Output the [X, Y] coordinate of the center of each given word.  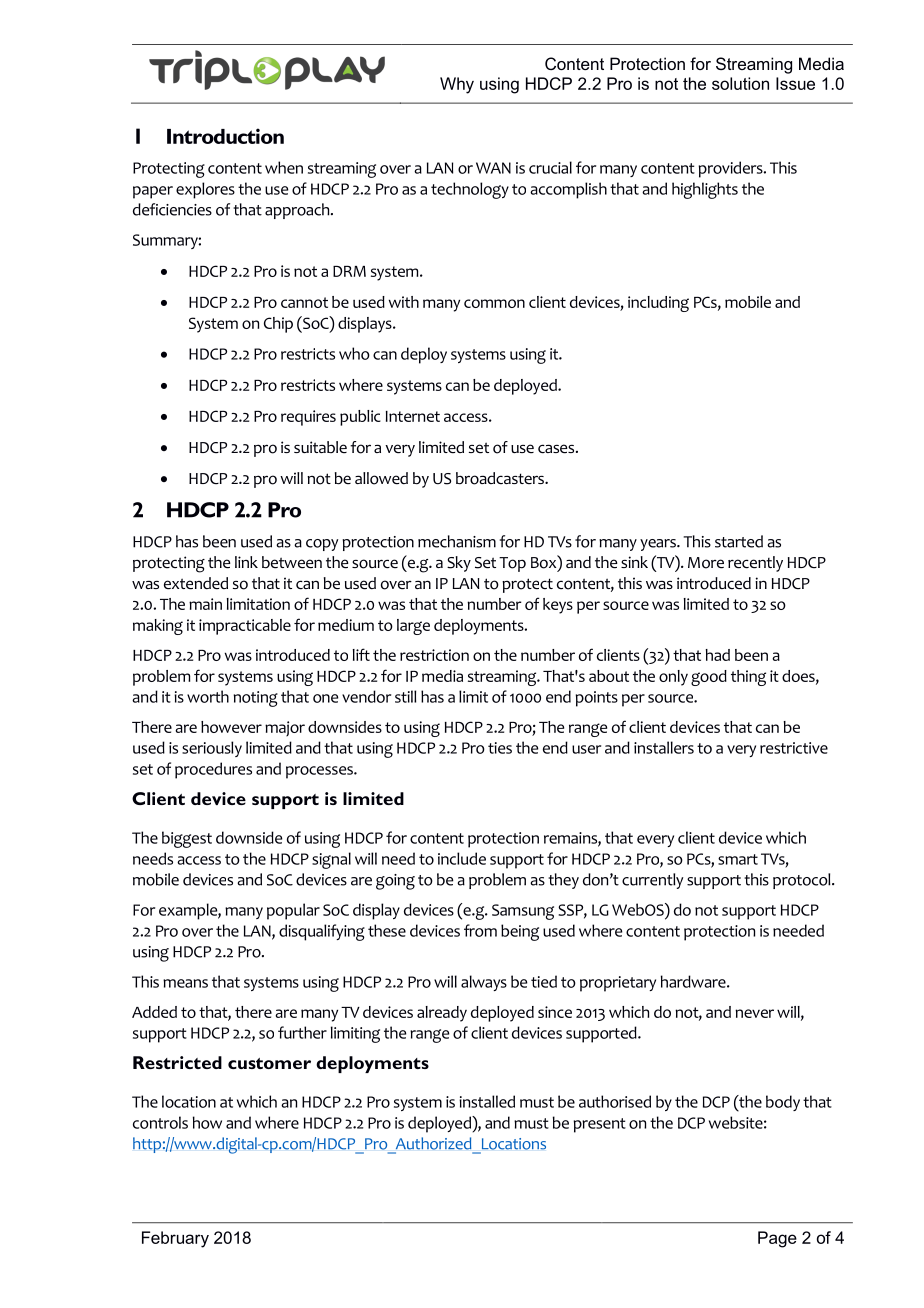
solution [740, 83]
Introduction [225, 136]
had [718, 655]
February [175, 1239]
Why [457, 85]
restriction [434, 655]
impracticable [245, 627]
